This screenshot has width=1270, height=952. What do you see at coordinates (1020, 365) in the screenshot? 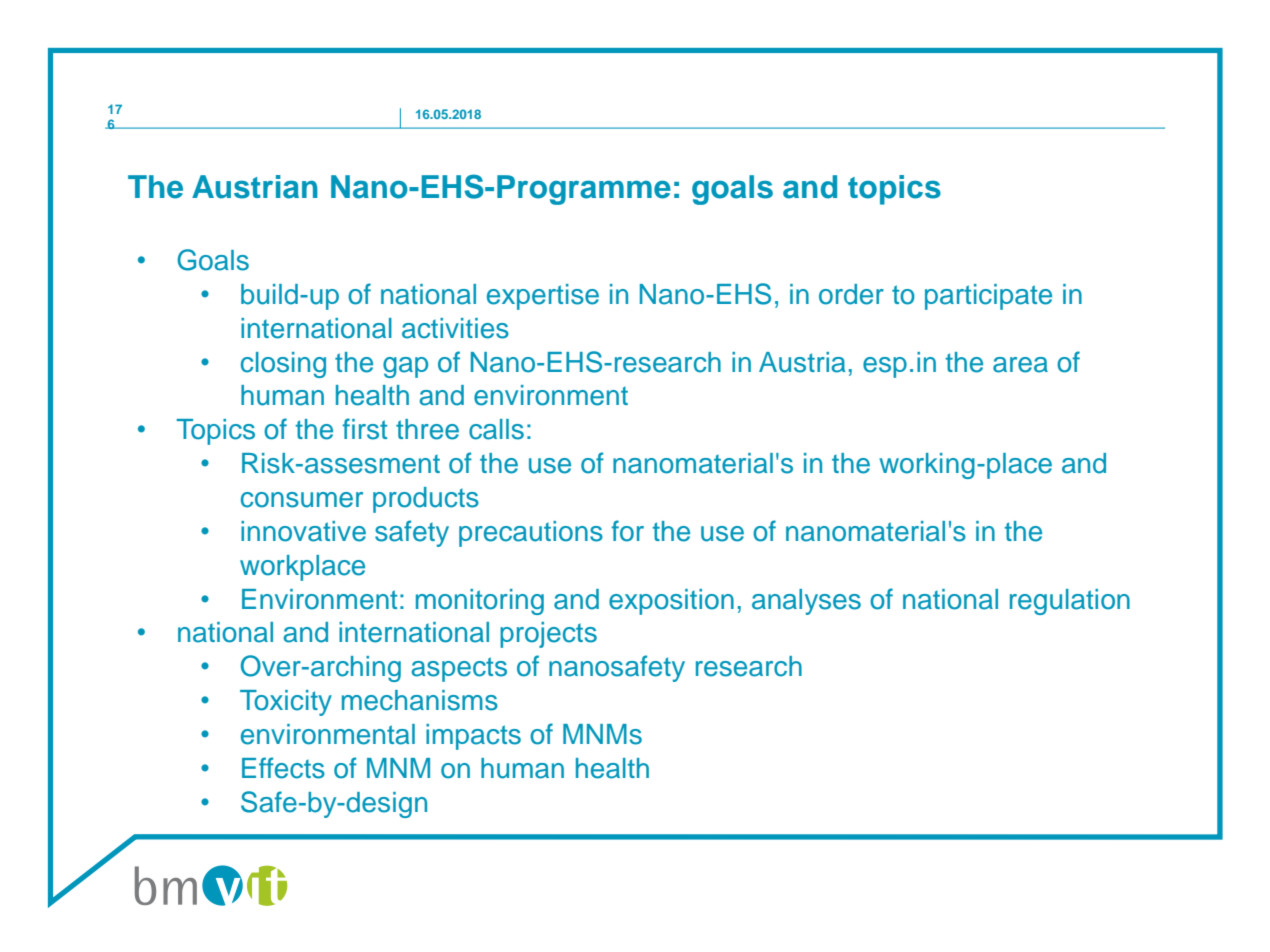
I see `area` at bounding box center [1020, 365].
